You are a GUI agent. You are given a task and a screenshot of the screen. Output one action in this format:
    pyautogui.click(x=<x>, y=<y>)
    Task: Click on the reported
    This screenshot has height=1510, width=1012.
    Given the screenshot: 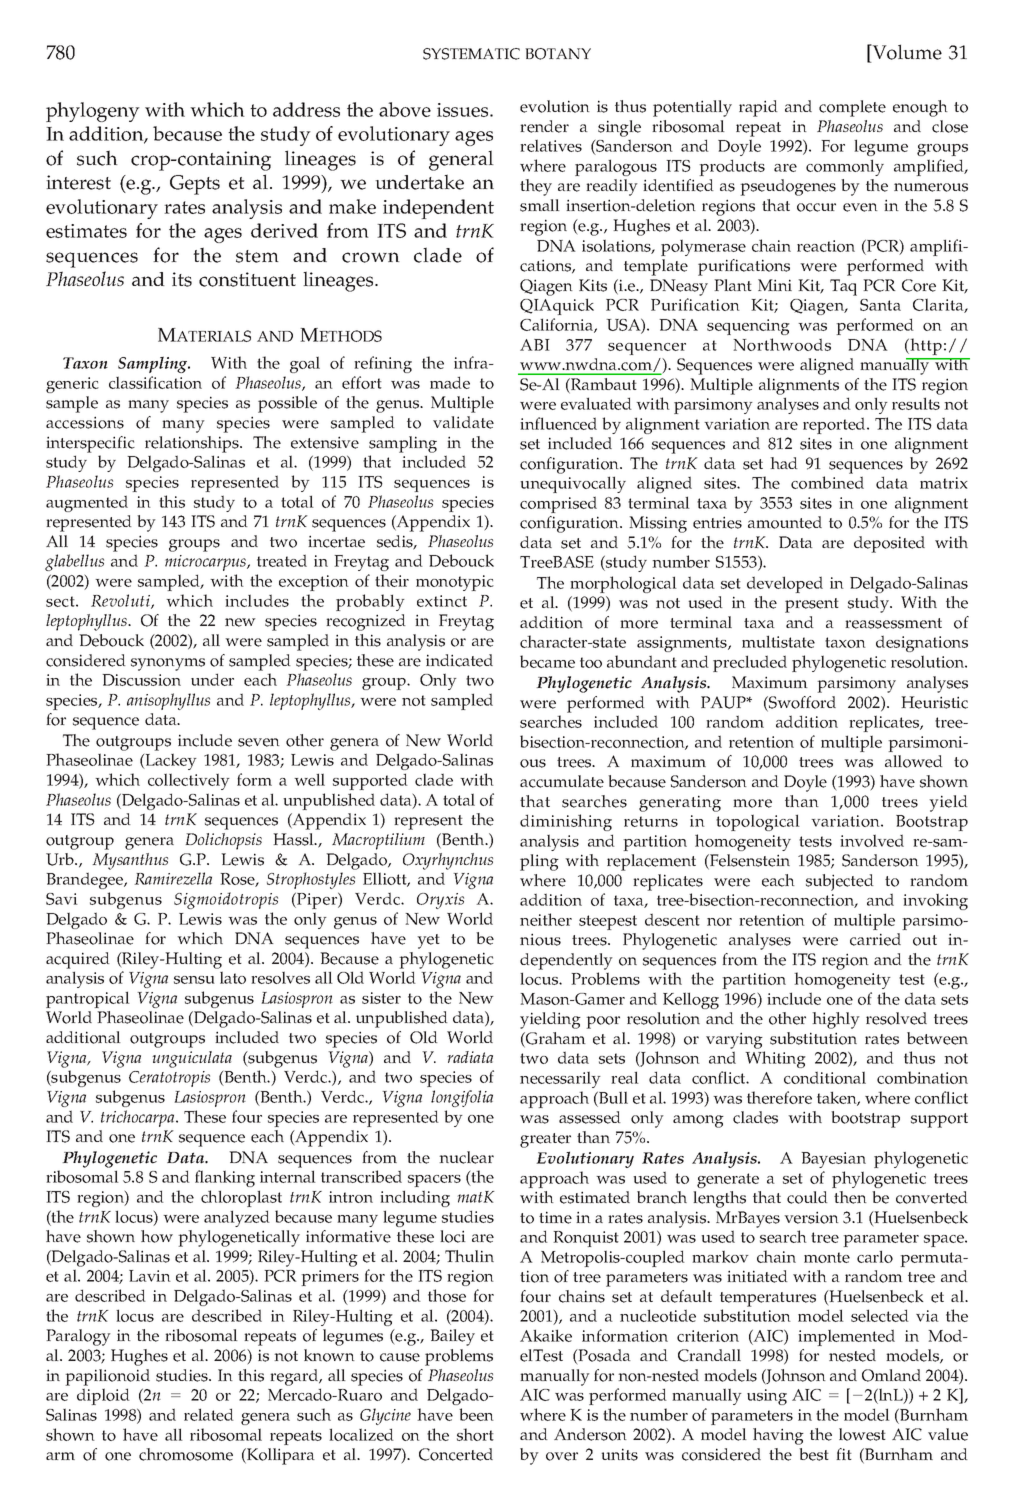 What is the action you would take?
    pyautogui.click(x=835, y=425)
